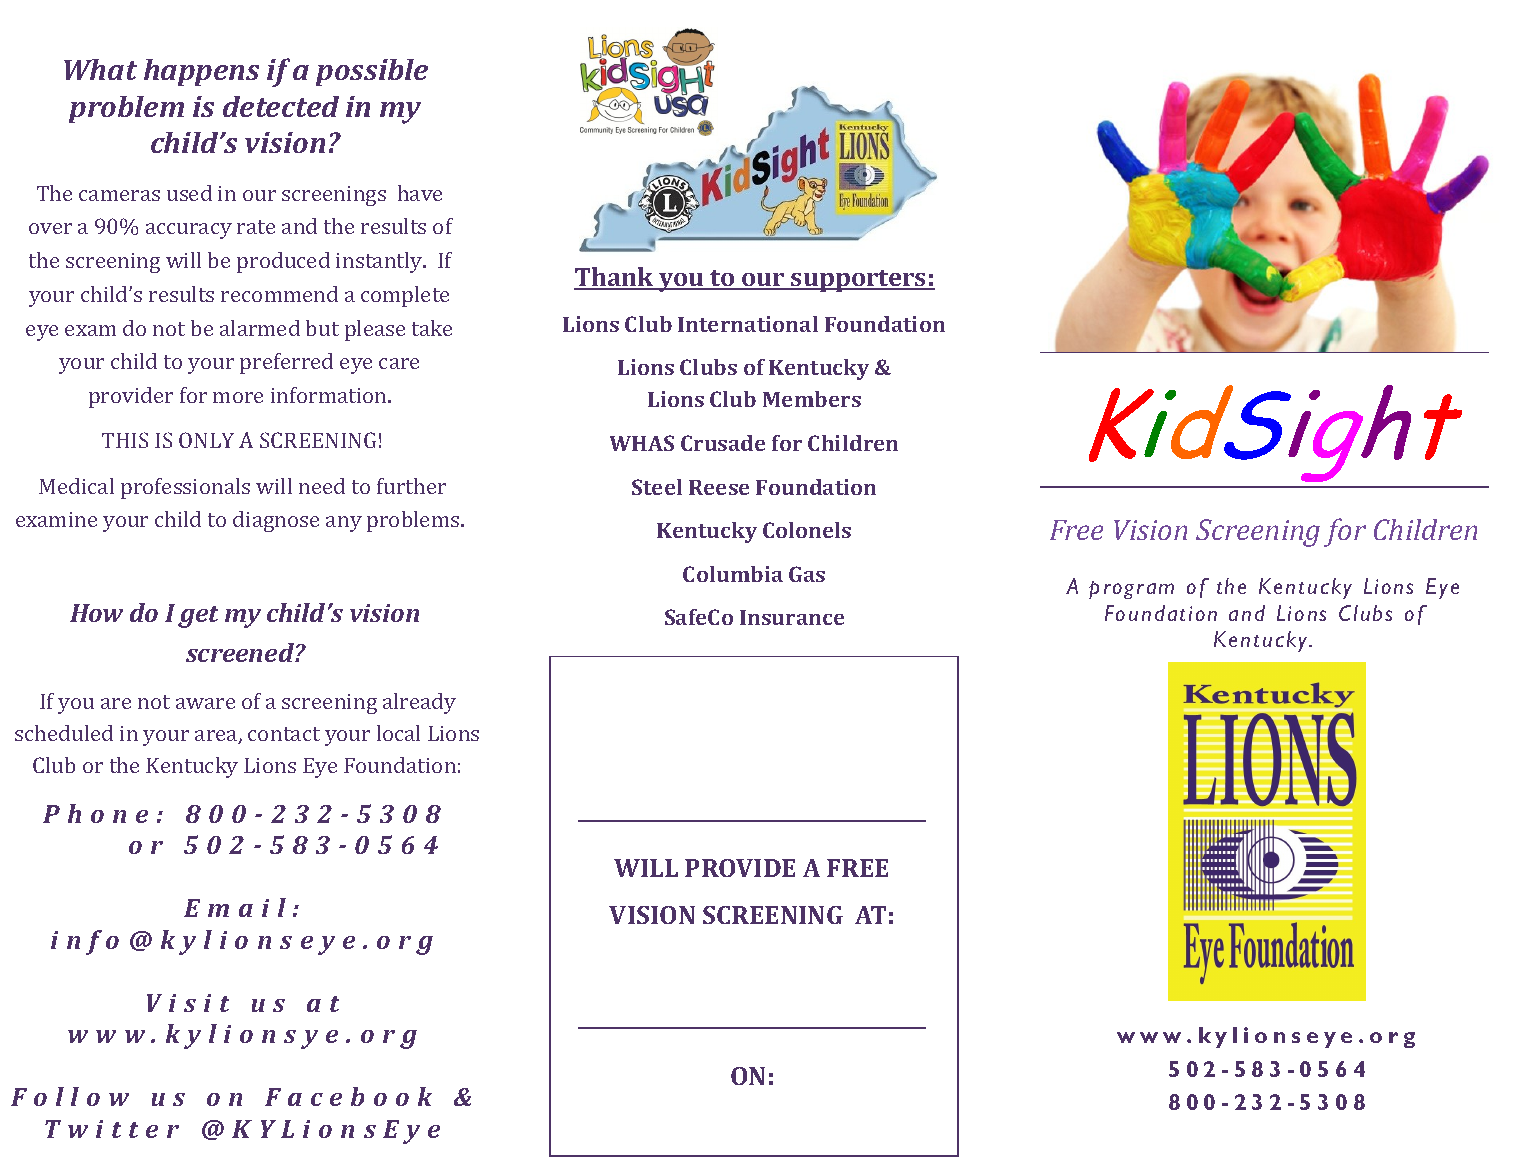  What do you see at coordinates (748, 324) in the image?
I see `International` at bounding box center [748, 324].
